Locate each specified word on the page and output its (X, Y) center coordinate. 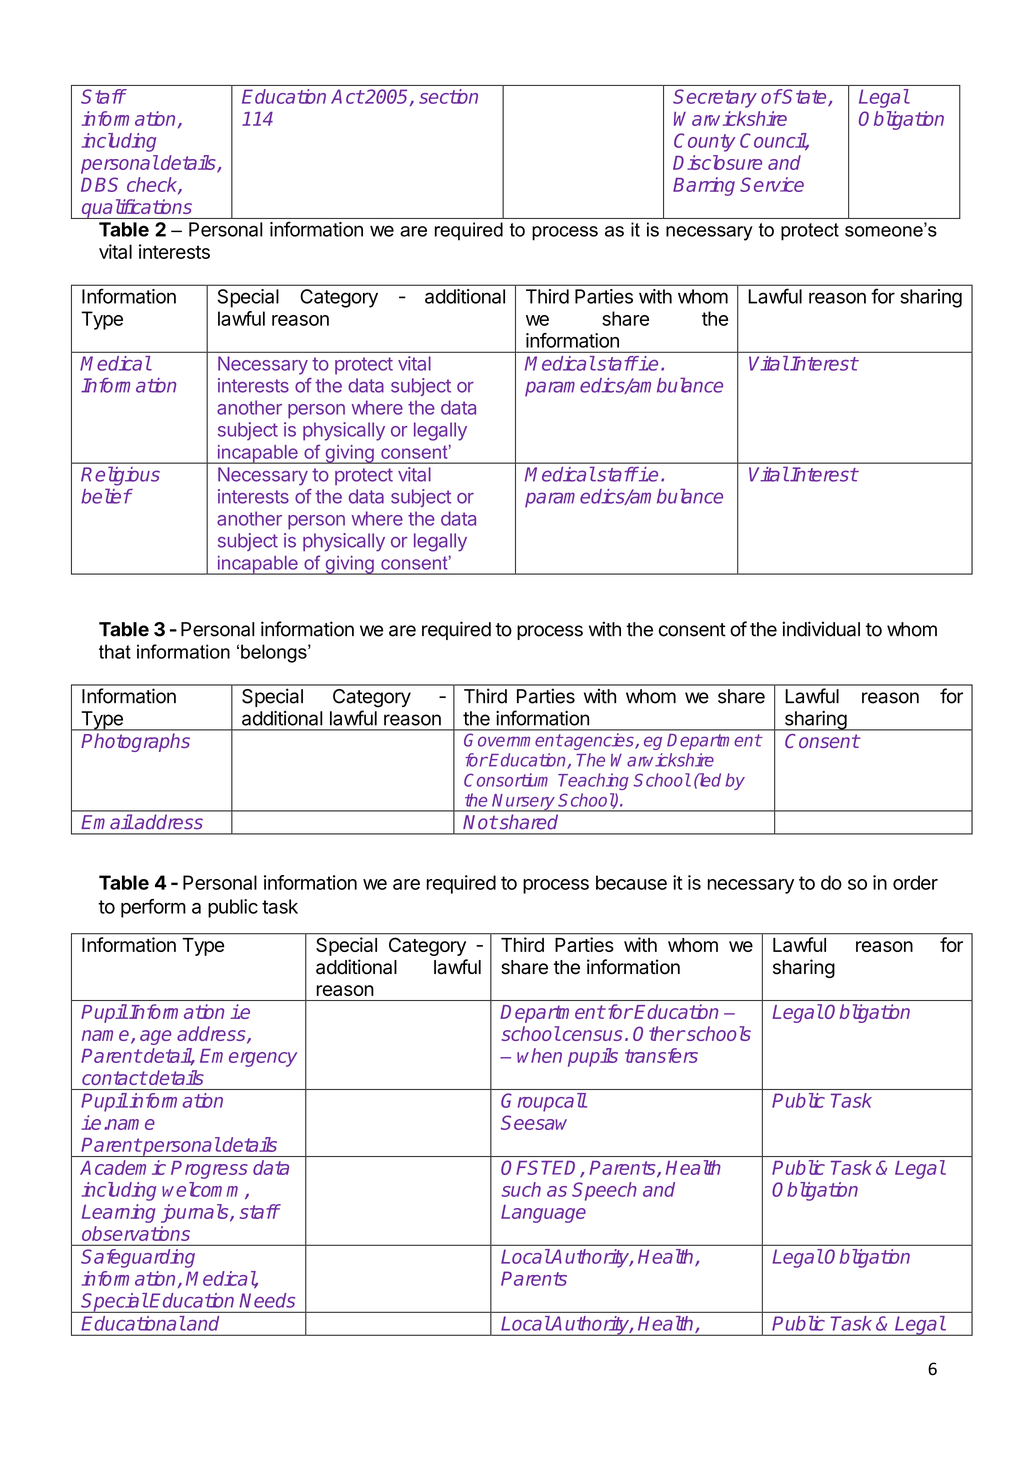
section (448, 96)
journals (196, 1213)
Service (772, 184)
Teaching (593, 781)
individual (821, 629)
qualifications (137, 209)
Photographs (135, 742)
